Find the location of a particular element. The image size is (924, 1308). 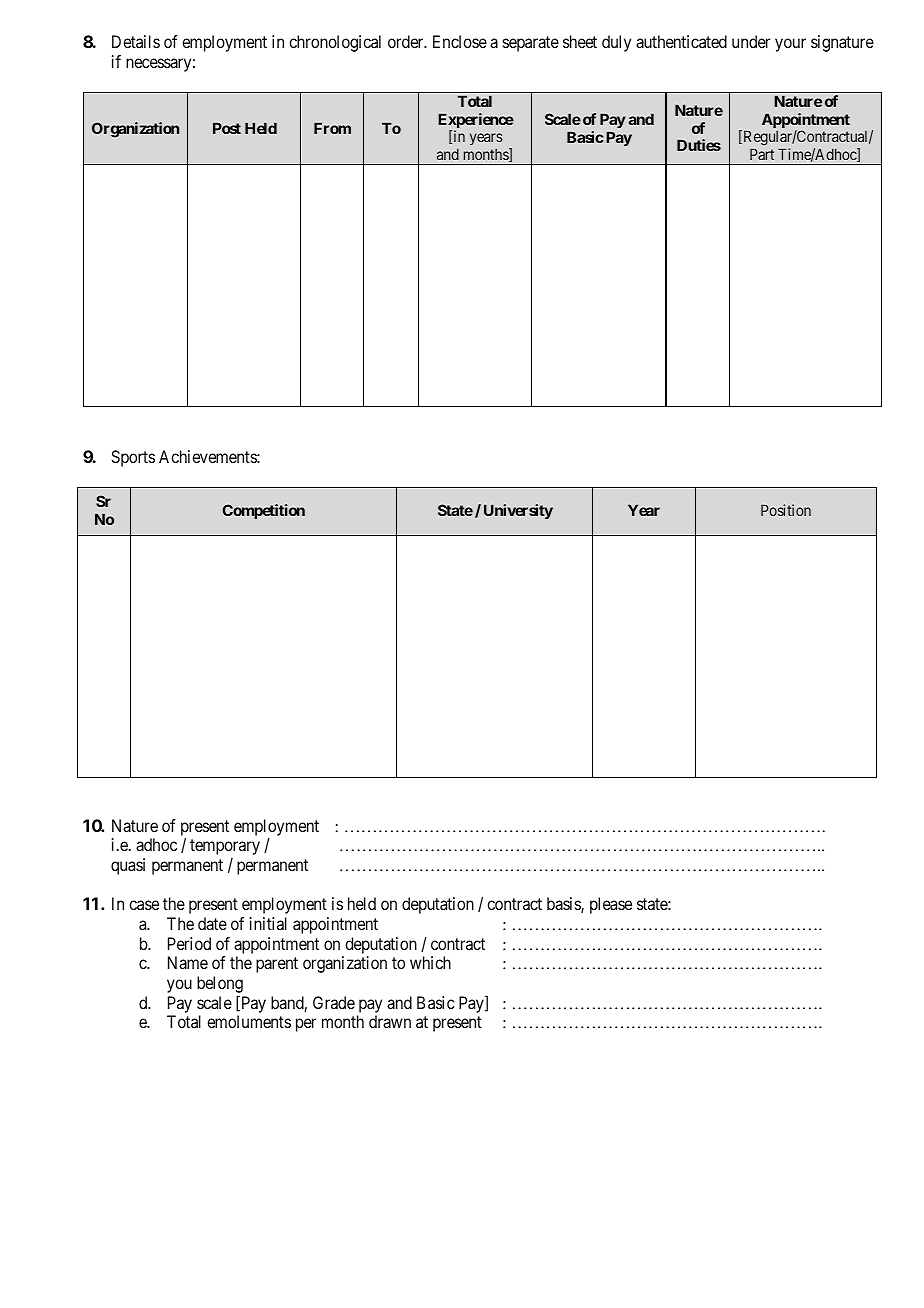

temporary is located at coordinates (225, 847).
